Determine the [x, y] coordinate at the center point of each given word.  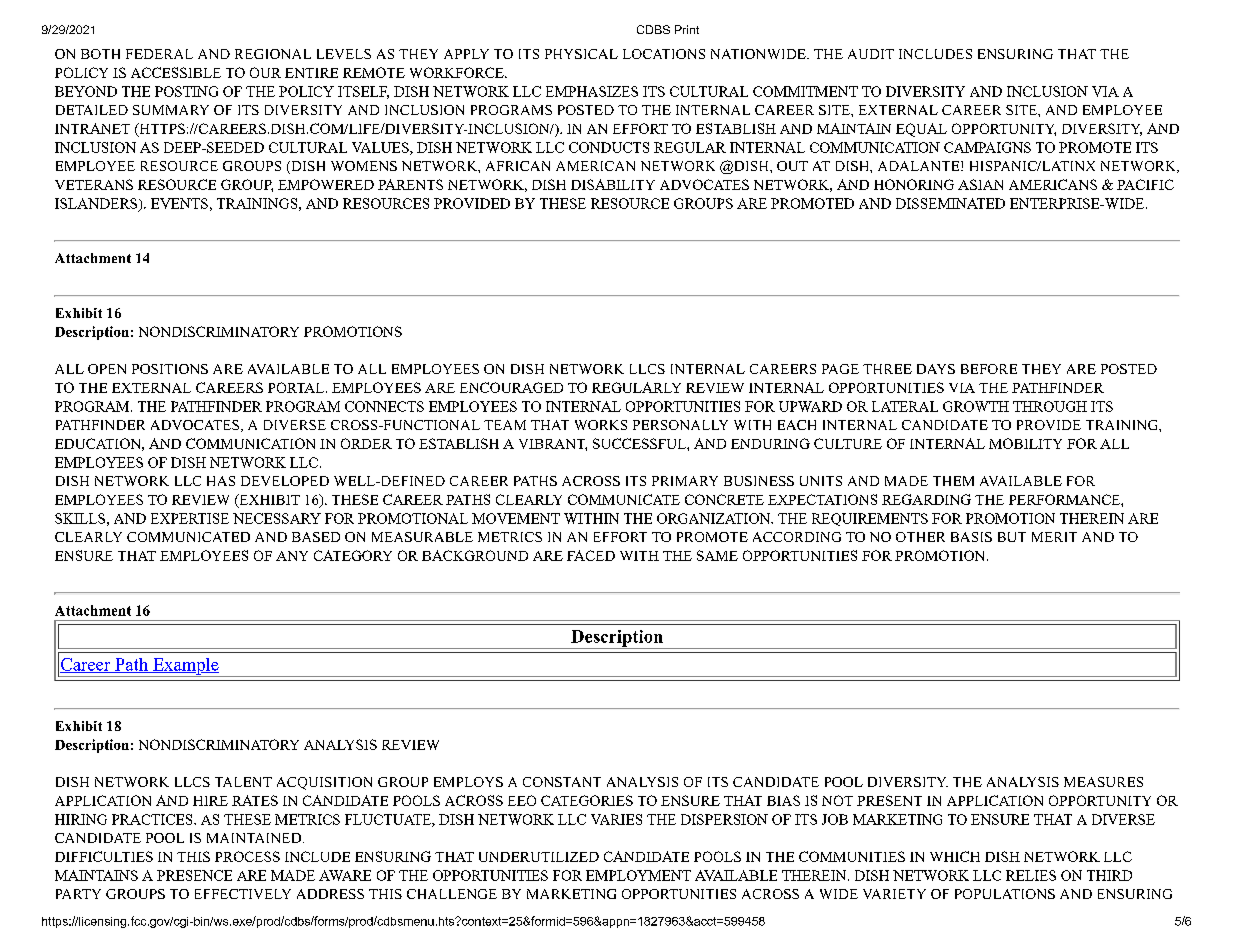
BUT [1012, 537]
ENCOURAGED [511, 387]
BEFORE [989, 369]
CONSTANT [562, 782]
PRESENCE [194, 875]
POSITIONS [170, 369]
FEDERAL [159, 54]
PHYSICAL [581, 54]
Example [185, 667]
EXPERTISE [190, 518]
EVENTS [179, 203]
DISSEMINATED [950, 203]
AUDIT [871, 54]
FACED [591, 555]
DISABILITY [613, 184]
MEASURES [1103, 782]
